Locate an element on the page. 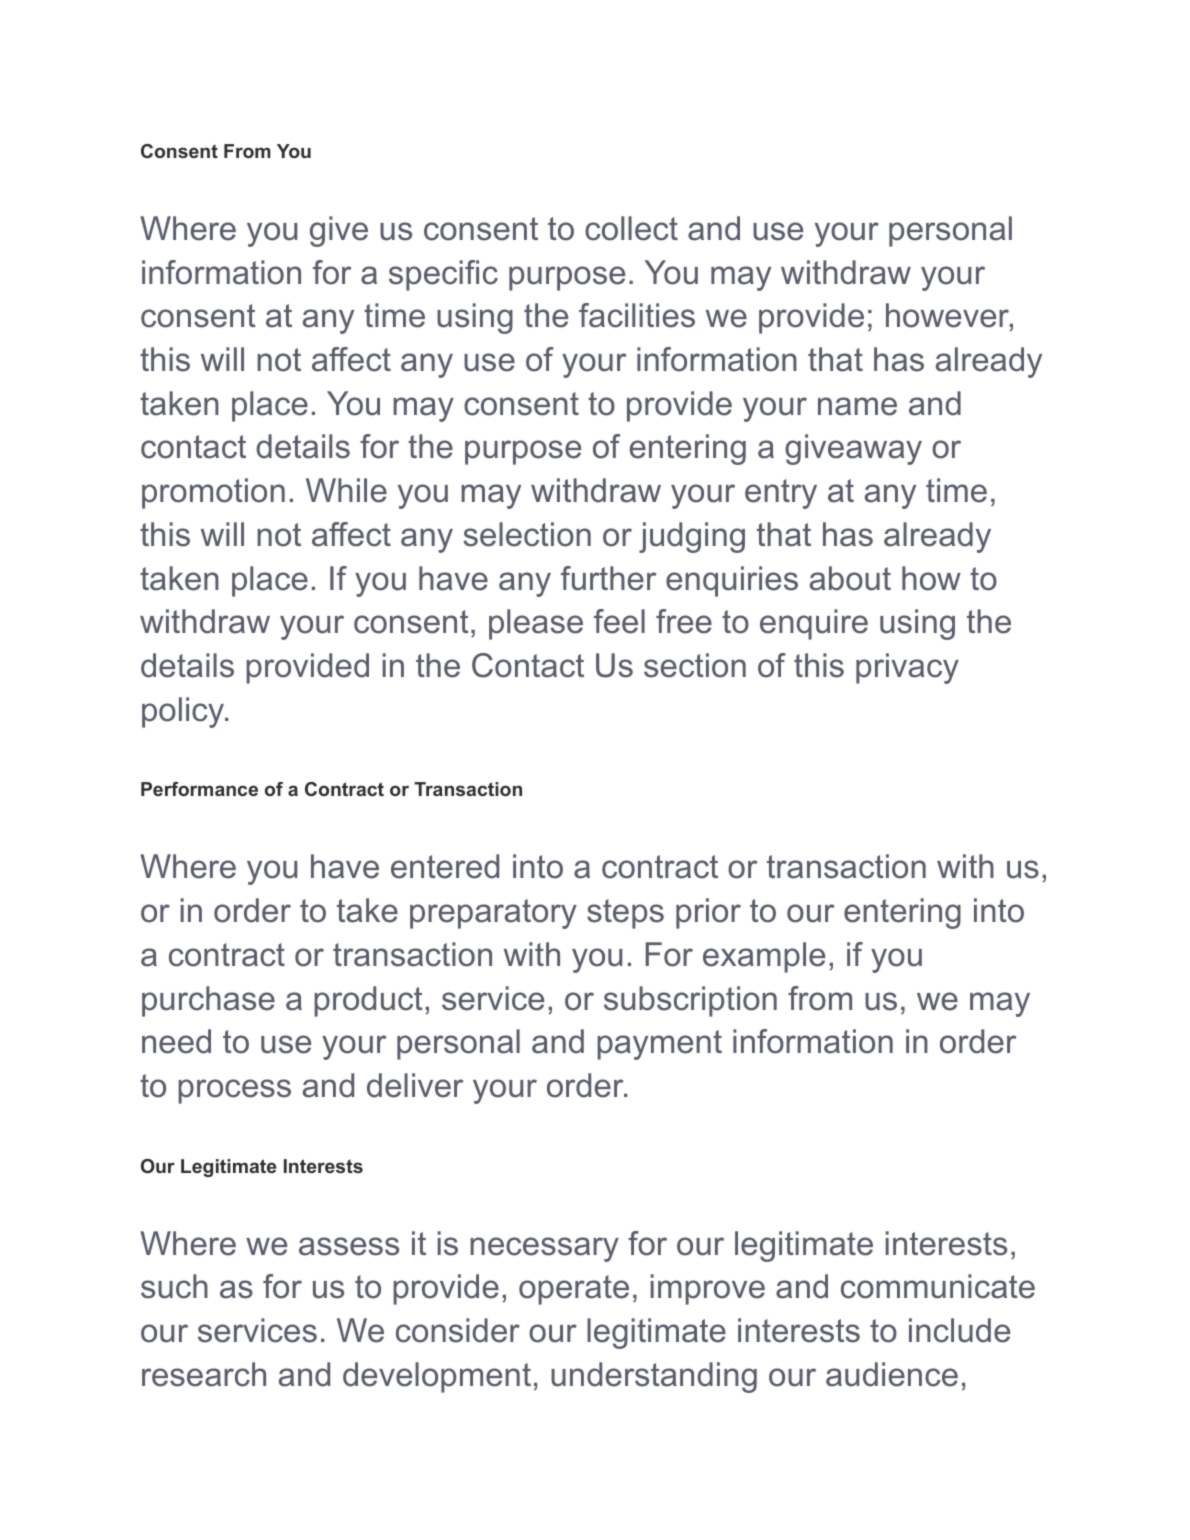  entered is located at coordinates (445, 866).
